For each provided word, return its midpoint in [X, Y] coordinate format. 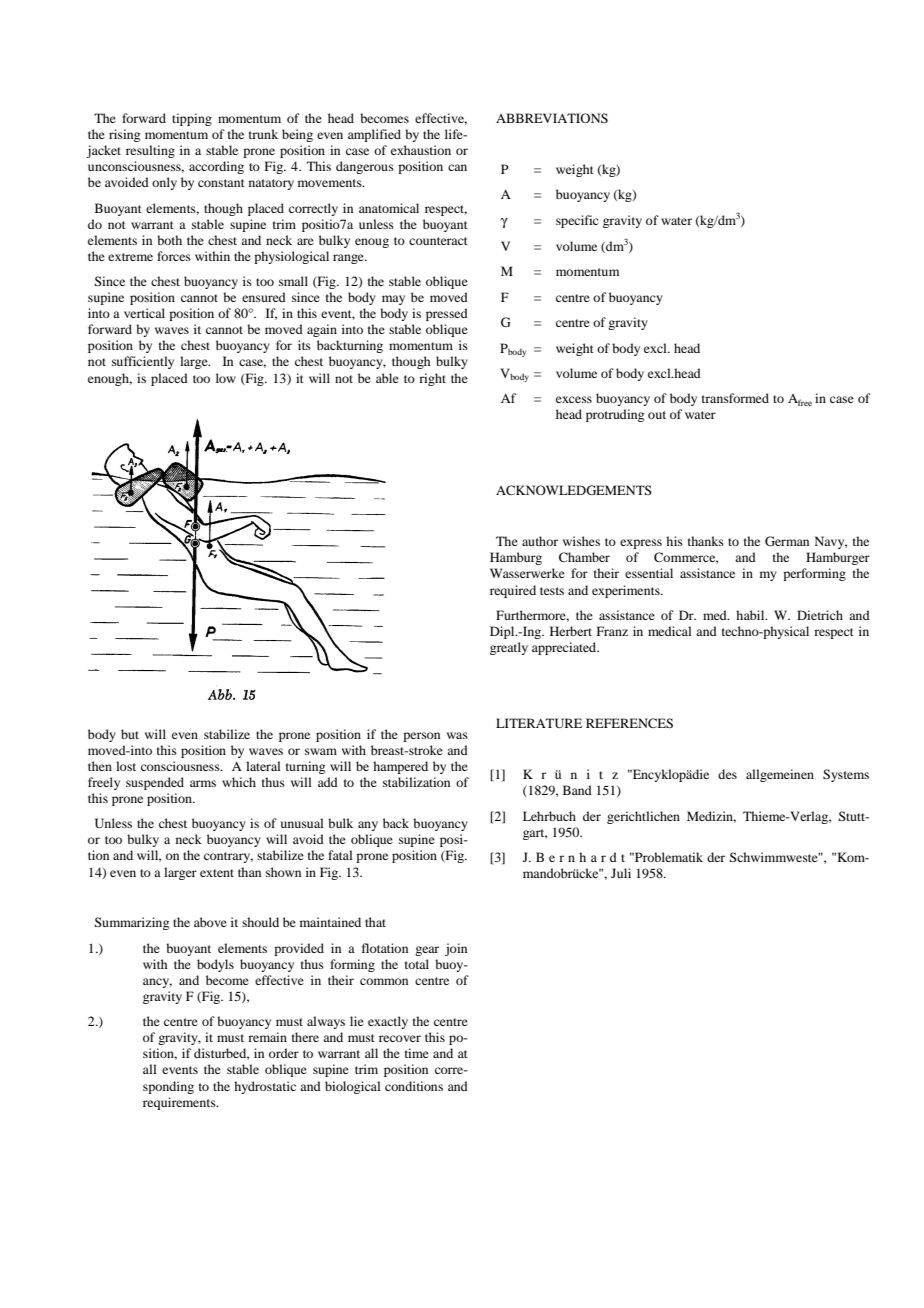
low [226, 378]
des [727, 774]
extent [217, 873]
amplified [374, 135]
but [130, 734]
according [216, 167]
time [417, 1053]
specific [577, 221]
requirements [180, 1103]
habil [751, 615]
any [368, 826]
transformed [735, 398]
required [513, 591]
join [456, 949]
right [432, 379]
